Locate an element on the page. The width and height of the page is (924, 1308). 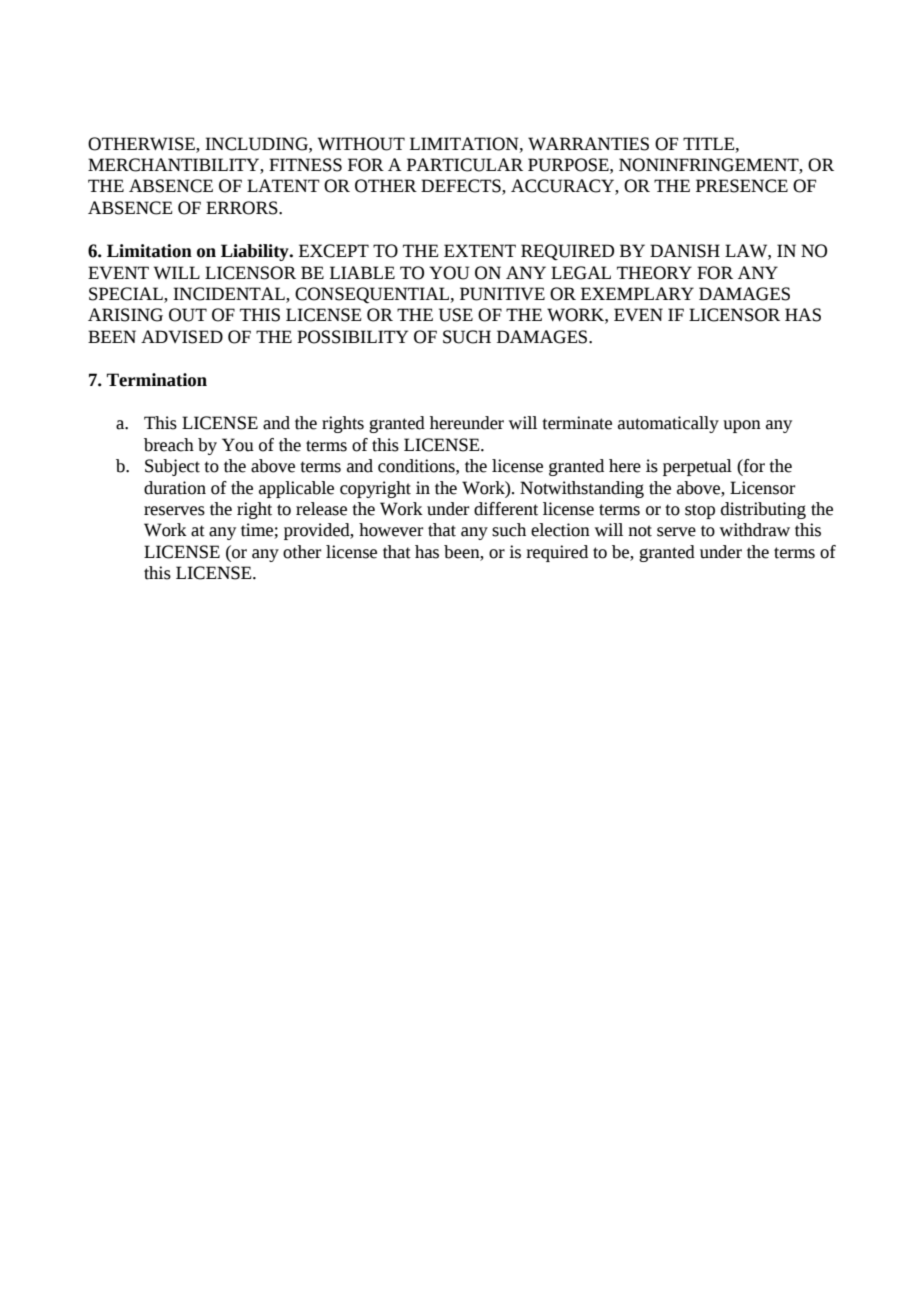
WARRANTIES is located at coordinates (588, 144).
